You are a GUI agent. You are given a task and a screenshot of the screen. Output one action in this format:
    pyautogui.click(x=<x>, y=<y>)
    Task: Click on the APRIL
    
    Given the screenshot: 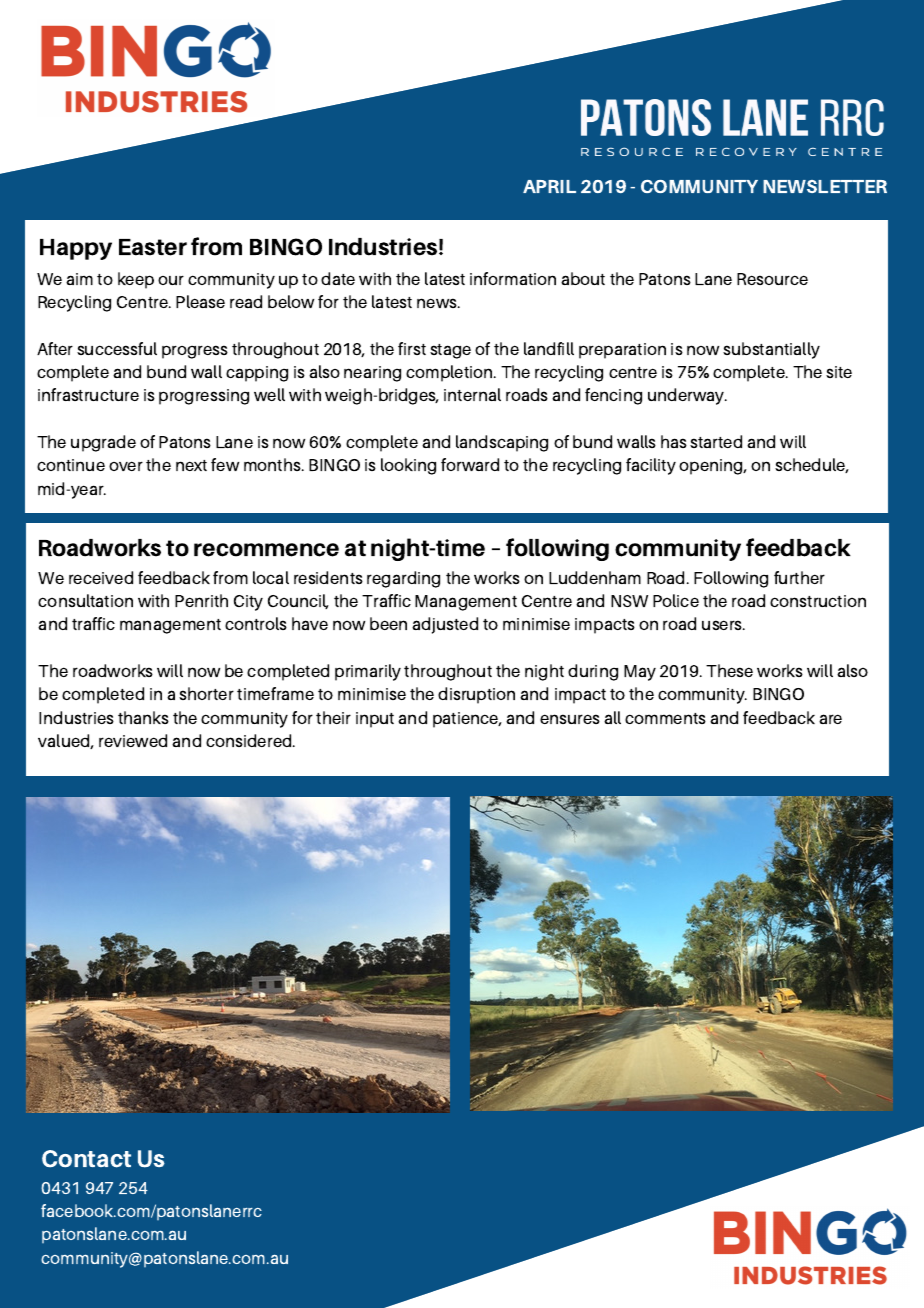 What is the action you would take?
    pyautogui.click(x=549, y=186)
